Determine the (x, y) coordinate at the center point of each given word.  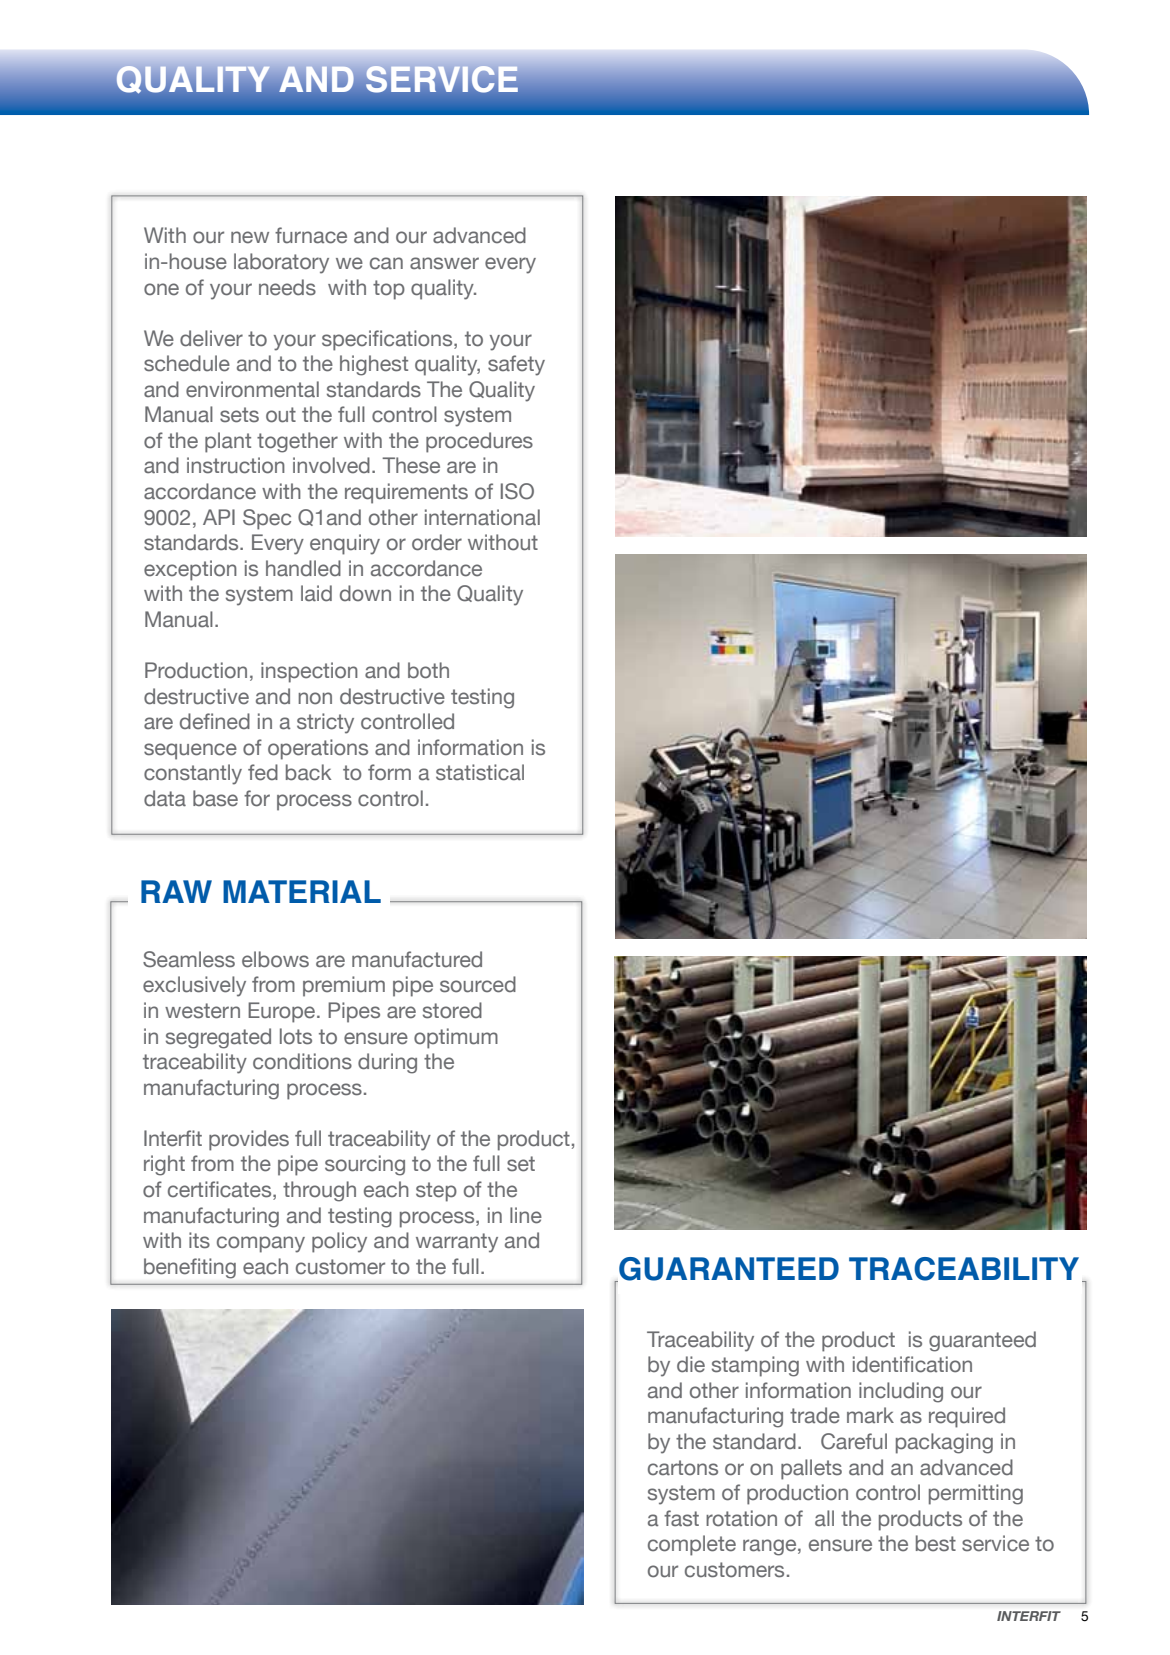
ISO (517, 491)
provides (249, 1140)
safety (516, 365)
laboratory (281, 263)
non (315, 698)
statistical (480, 772)
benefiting (190, 1268)
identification (912, 1364)
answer (444, 263)
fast (681, 1518)
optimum (456, 1038)
